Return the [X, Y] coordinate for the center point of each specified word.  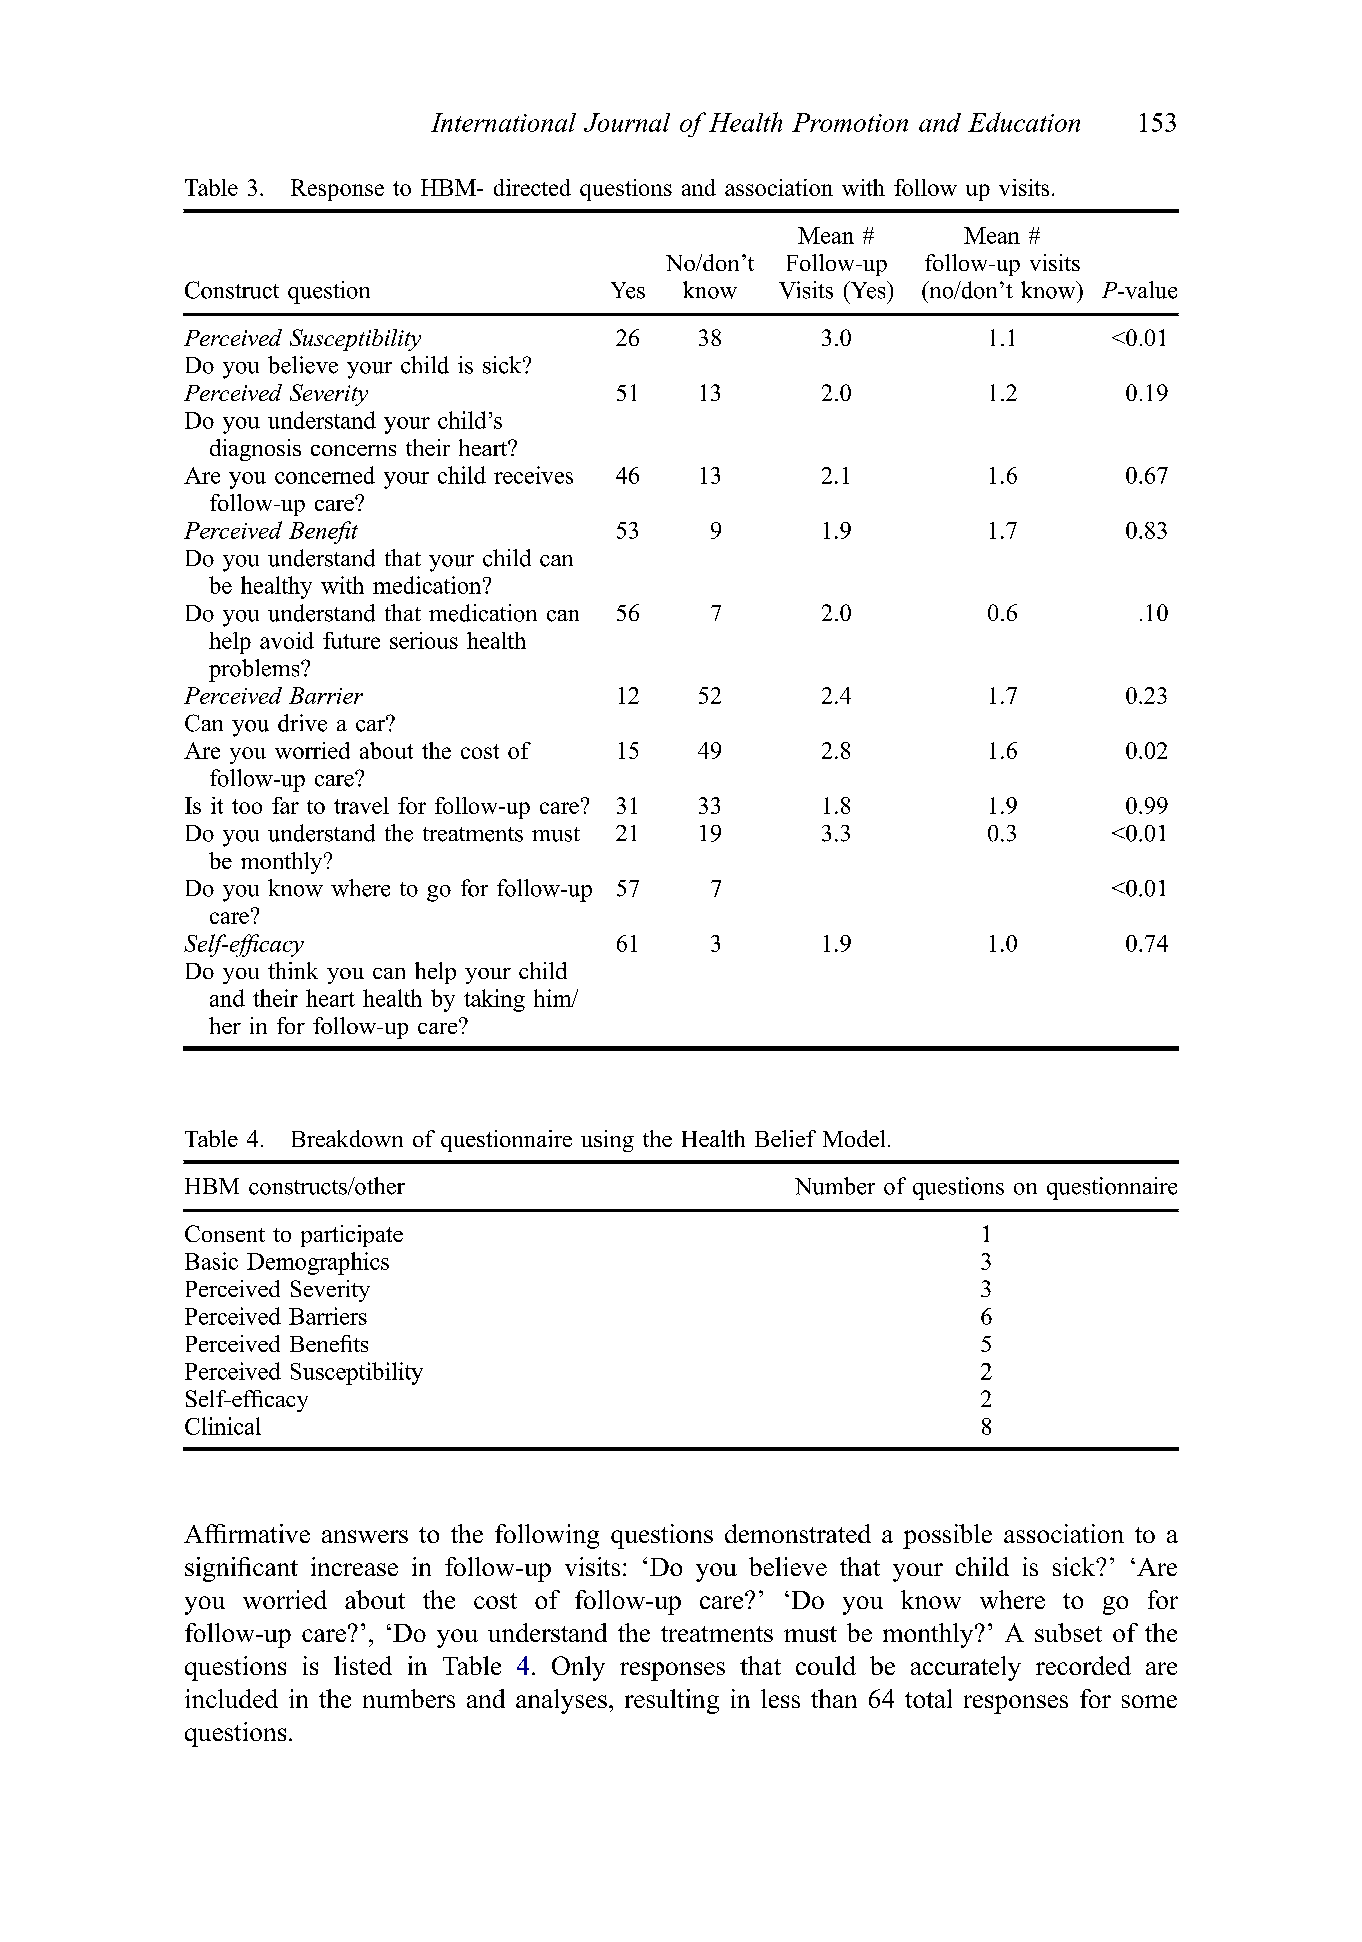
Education [1024, 122]
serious [424, 640]
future [351, 640]
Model [854, 1138]
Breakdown [347, 1138]
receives [533, 475]
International [503, 122]
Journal [627, 122]
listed [363, 1665]
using [607, 1141]
